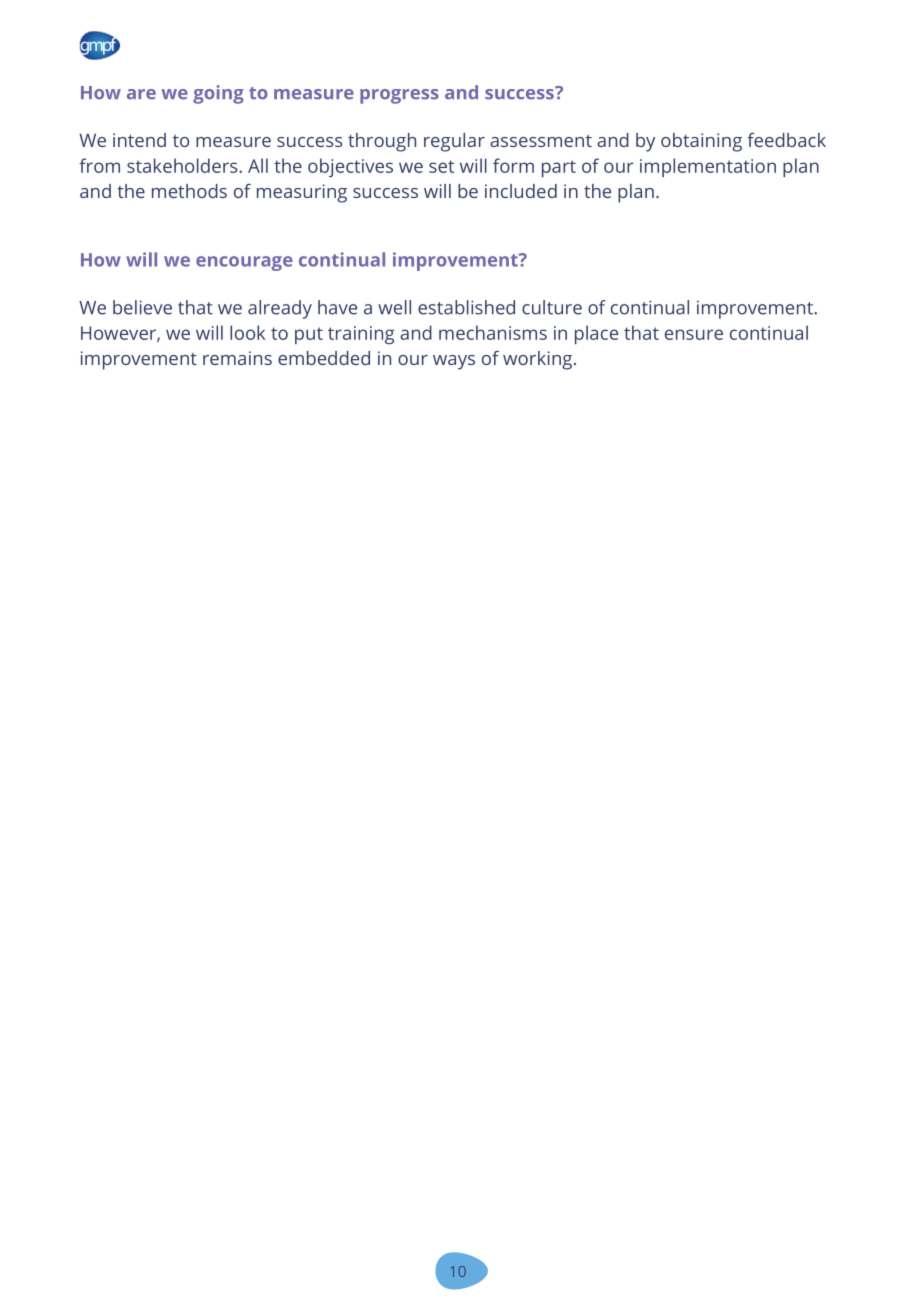 This image has height=1308, width=924. I want to click on part, so click(559, 168).
